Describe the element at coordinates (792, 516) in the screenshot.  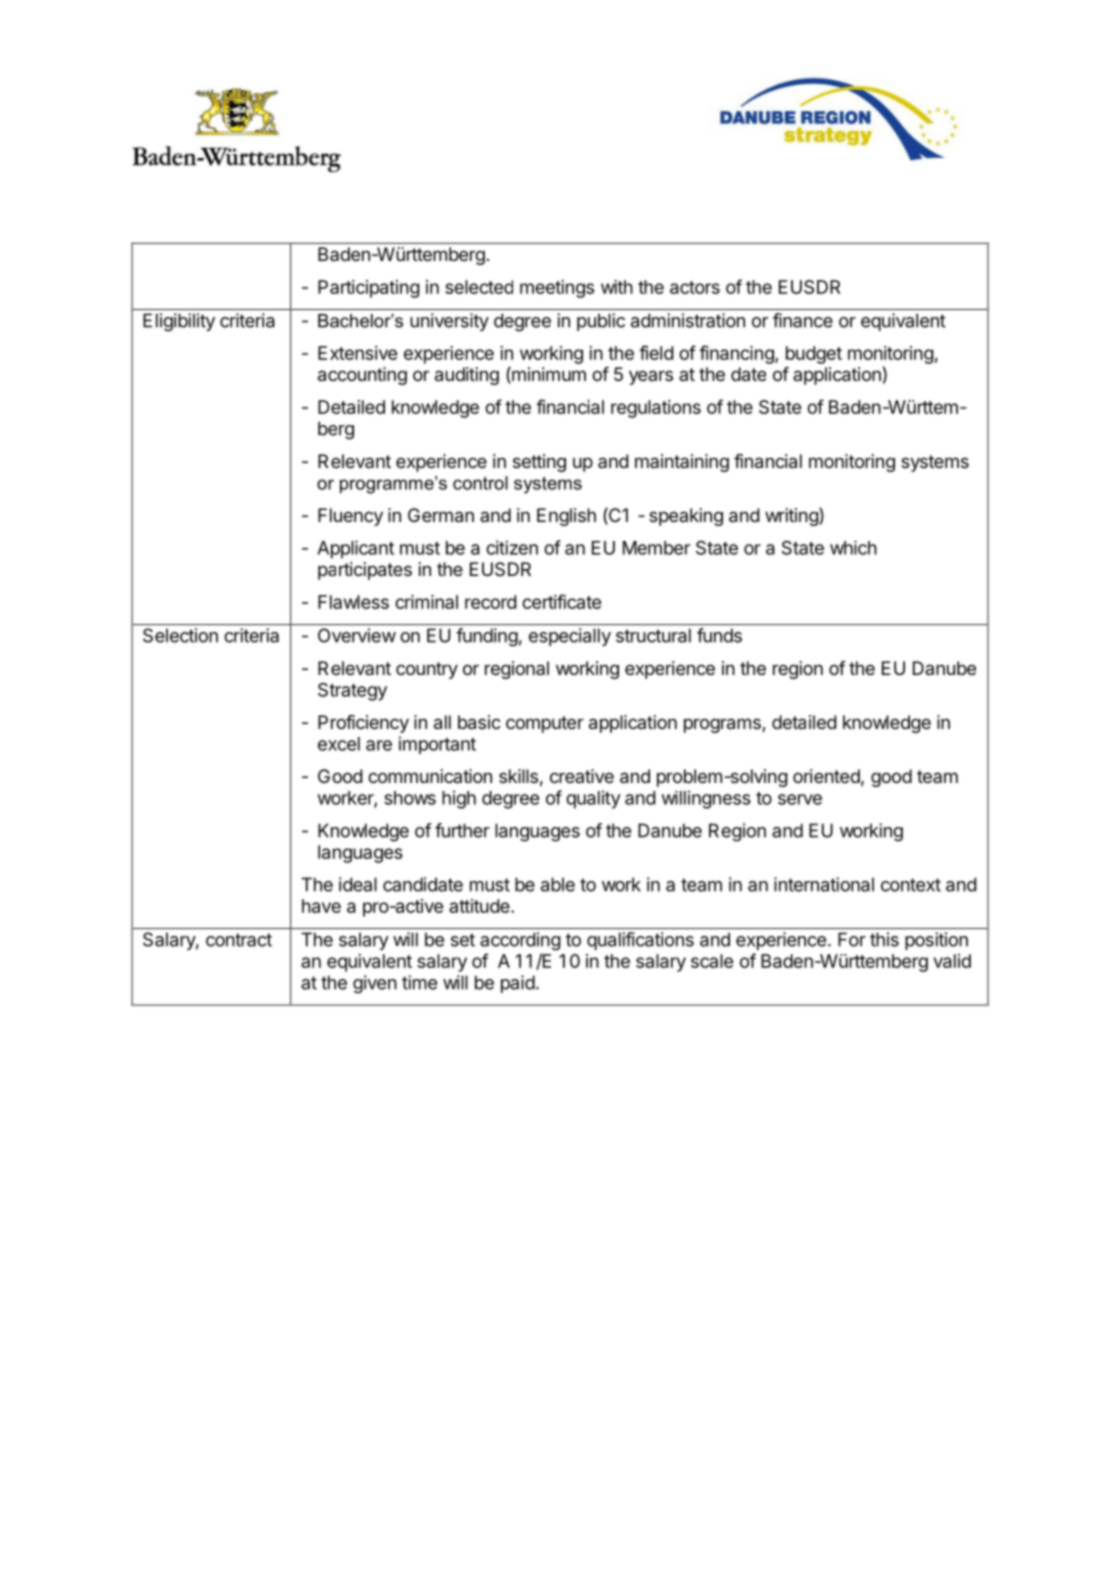
I see `writing` at that location.
